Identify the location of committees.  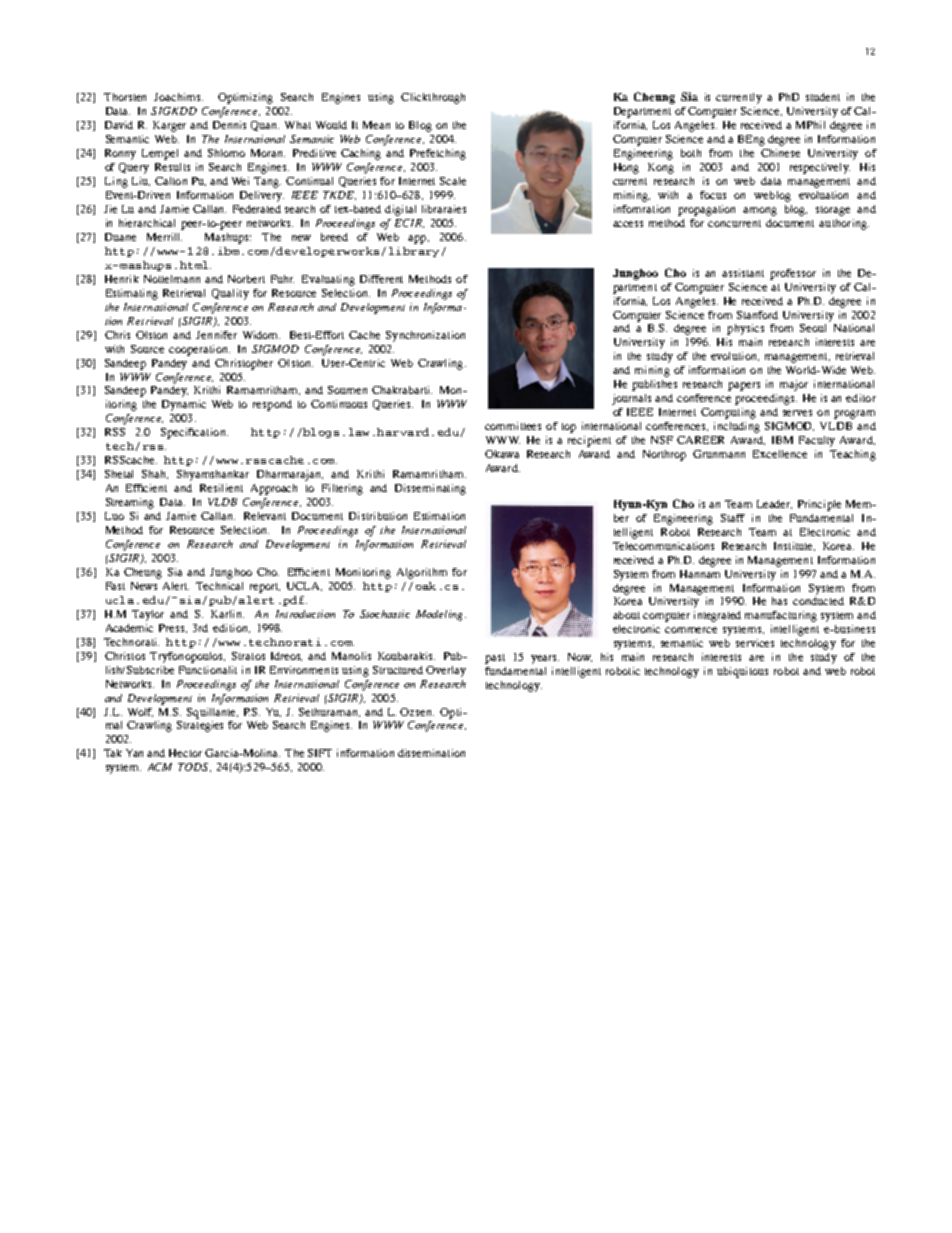
(513, 426).
